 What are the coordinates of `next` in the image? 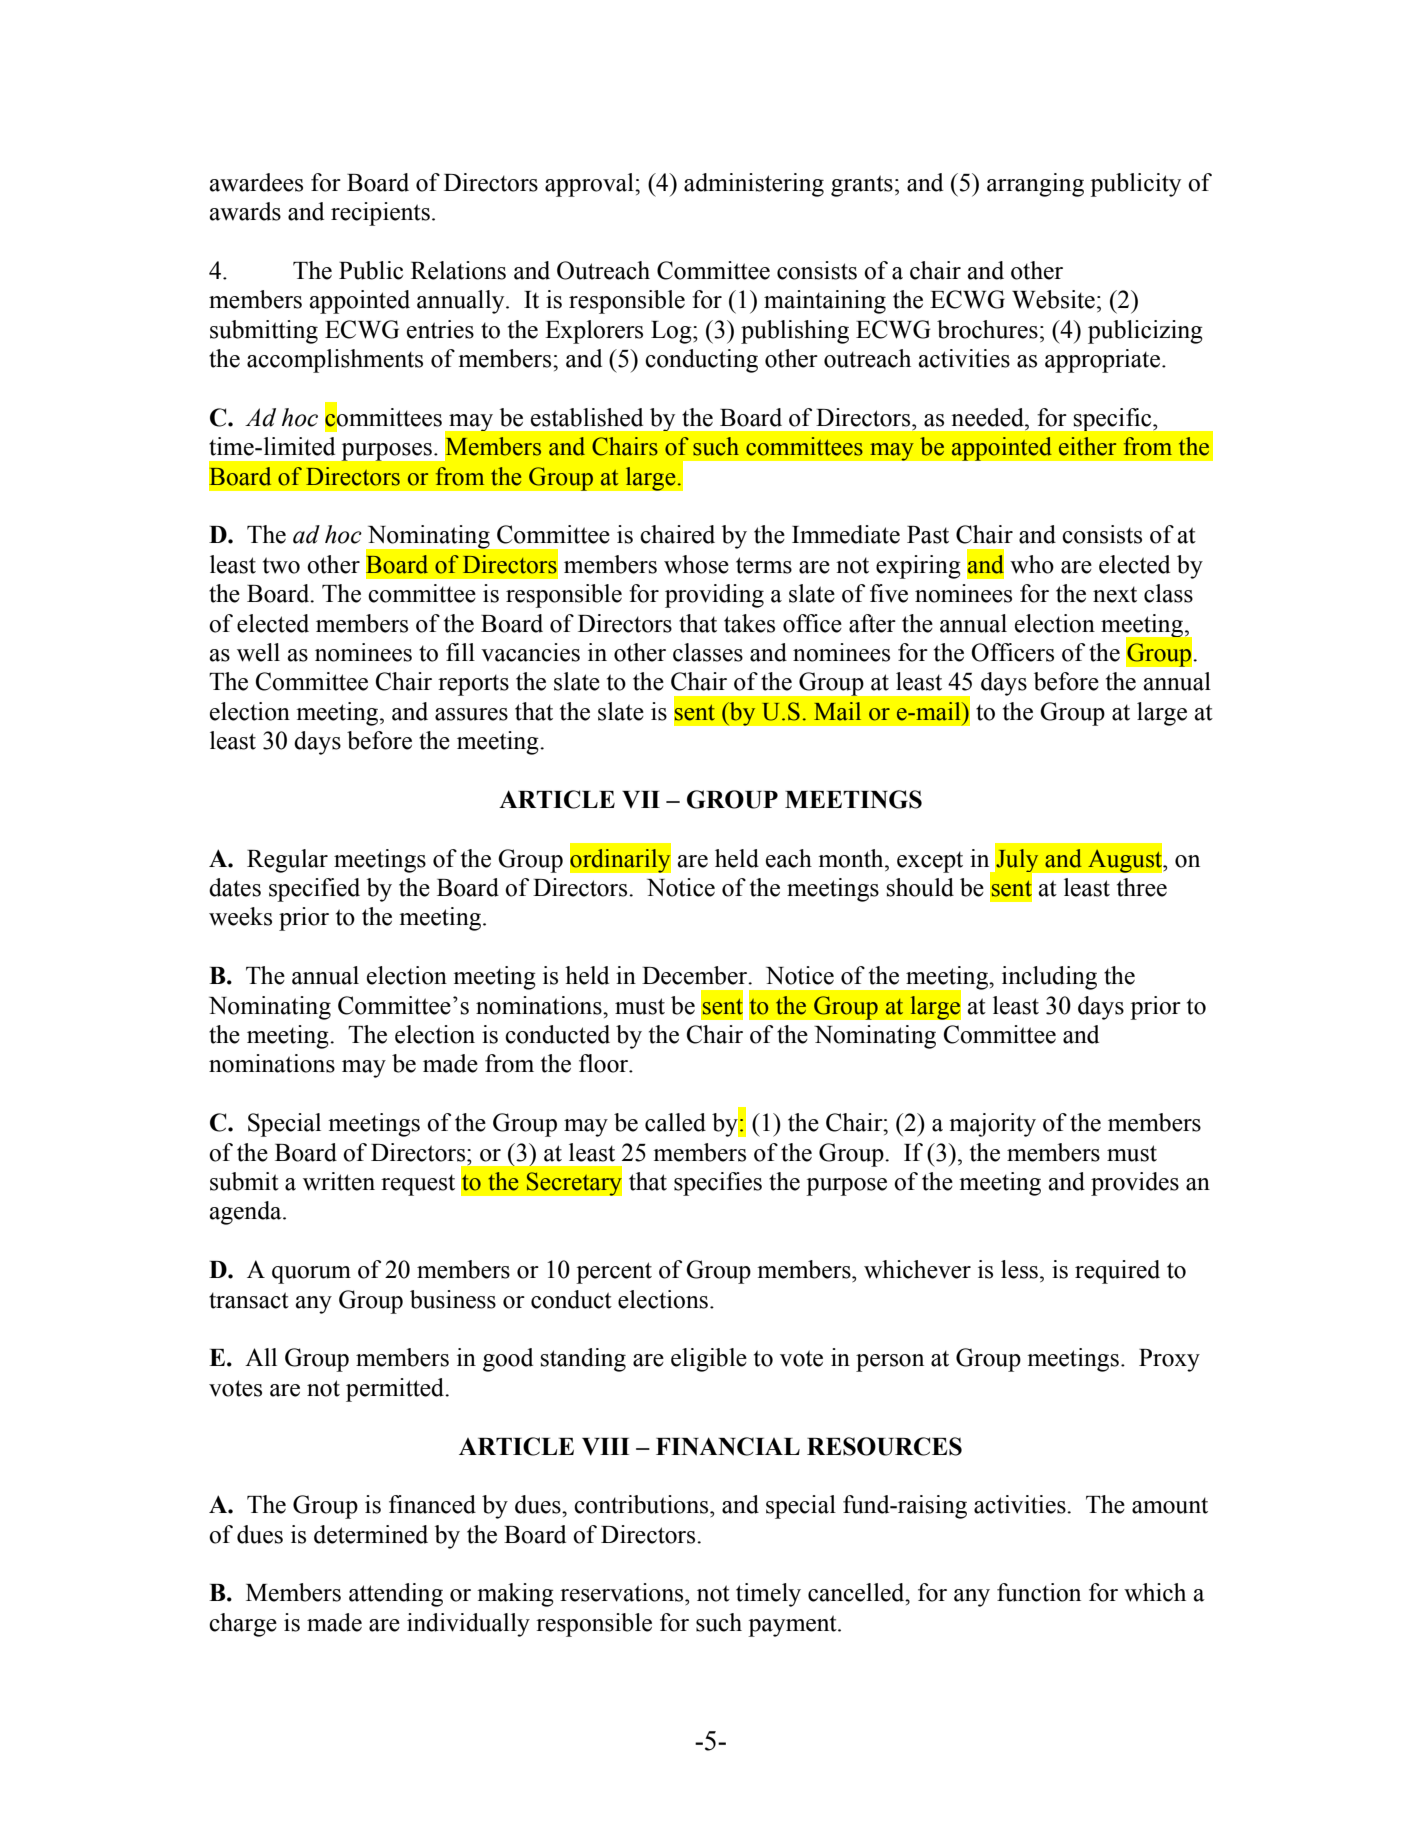 It's located at (1115, 594).
